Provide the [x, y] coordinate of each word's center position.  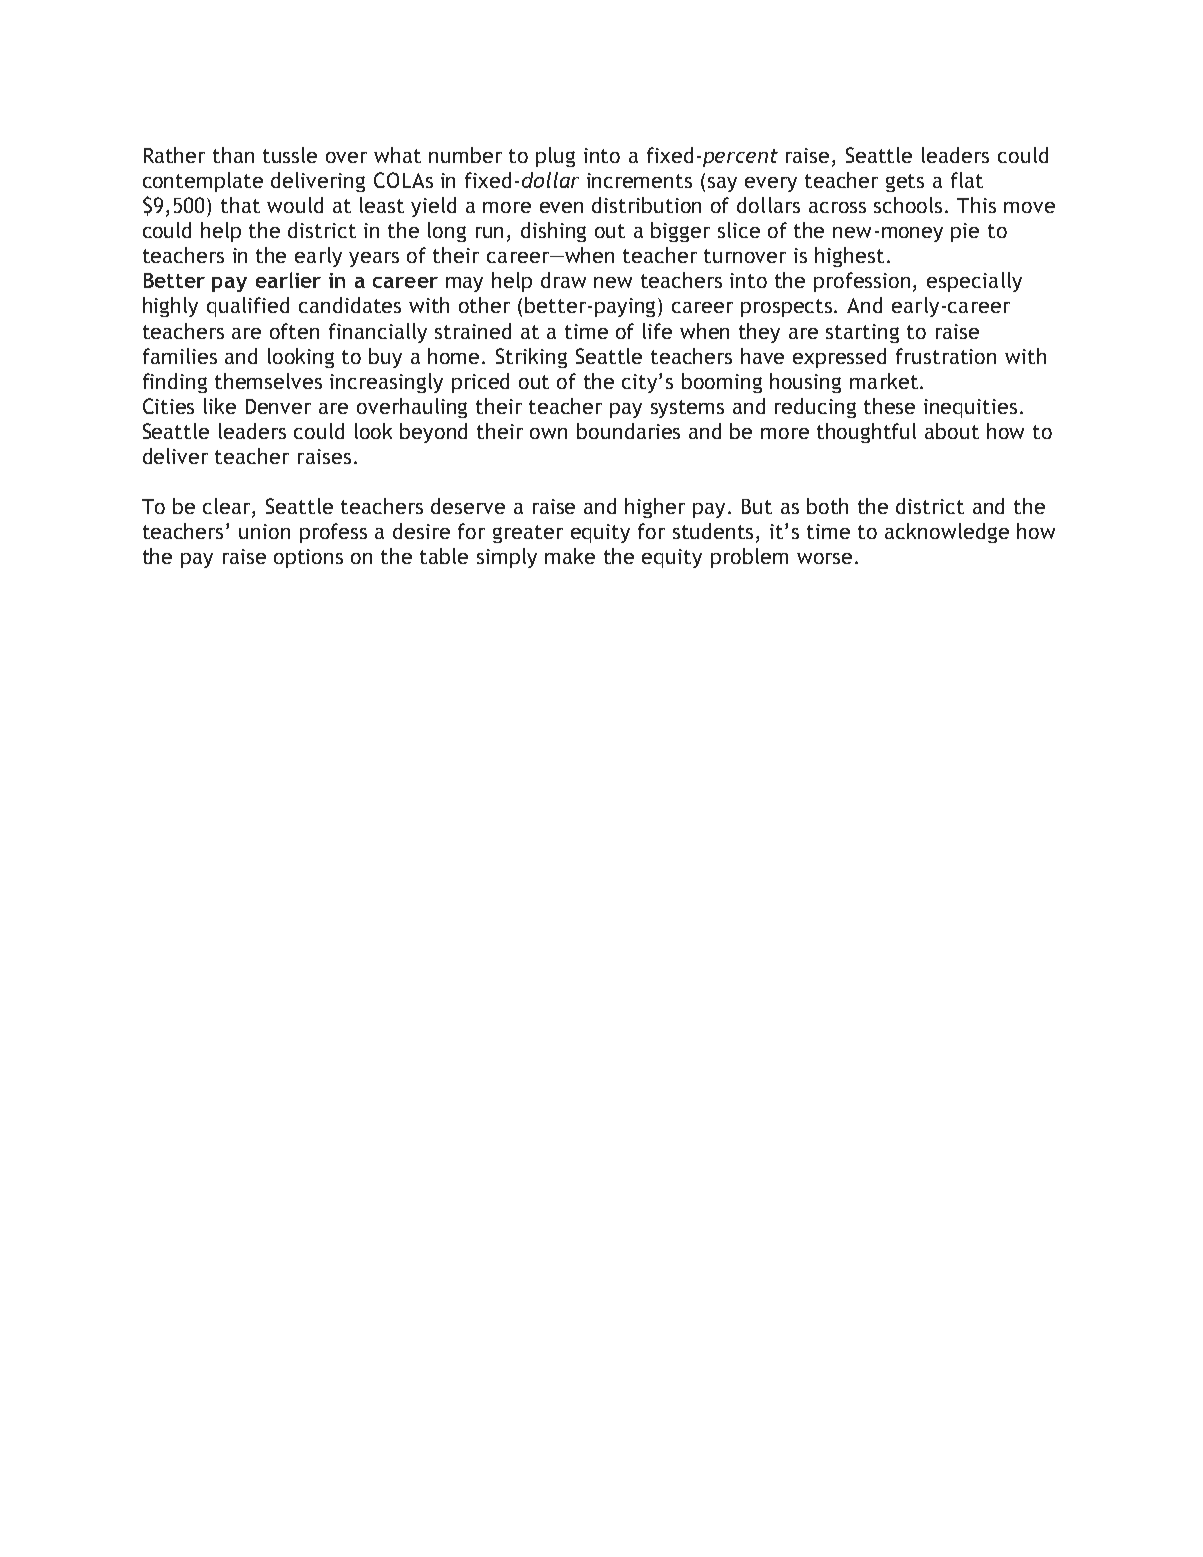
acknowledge [947, 533]
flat [967, 180]
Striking [531, 358]
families [180, 356]
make [570, 556]
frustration [946, 356]
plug [555, 157]
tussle [290, 155]
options [308, 558]
